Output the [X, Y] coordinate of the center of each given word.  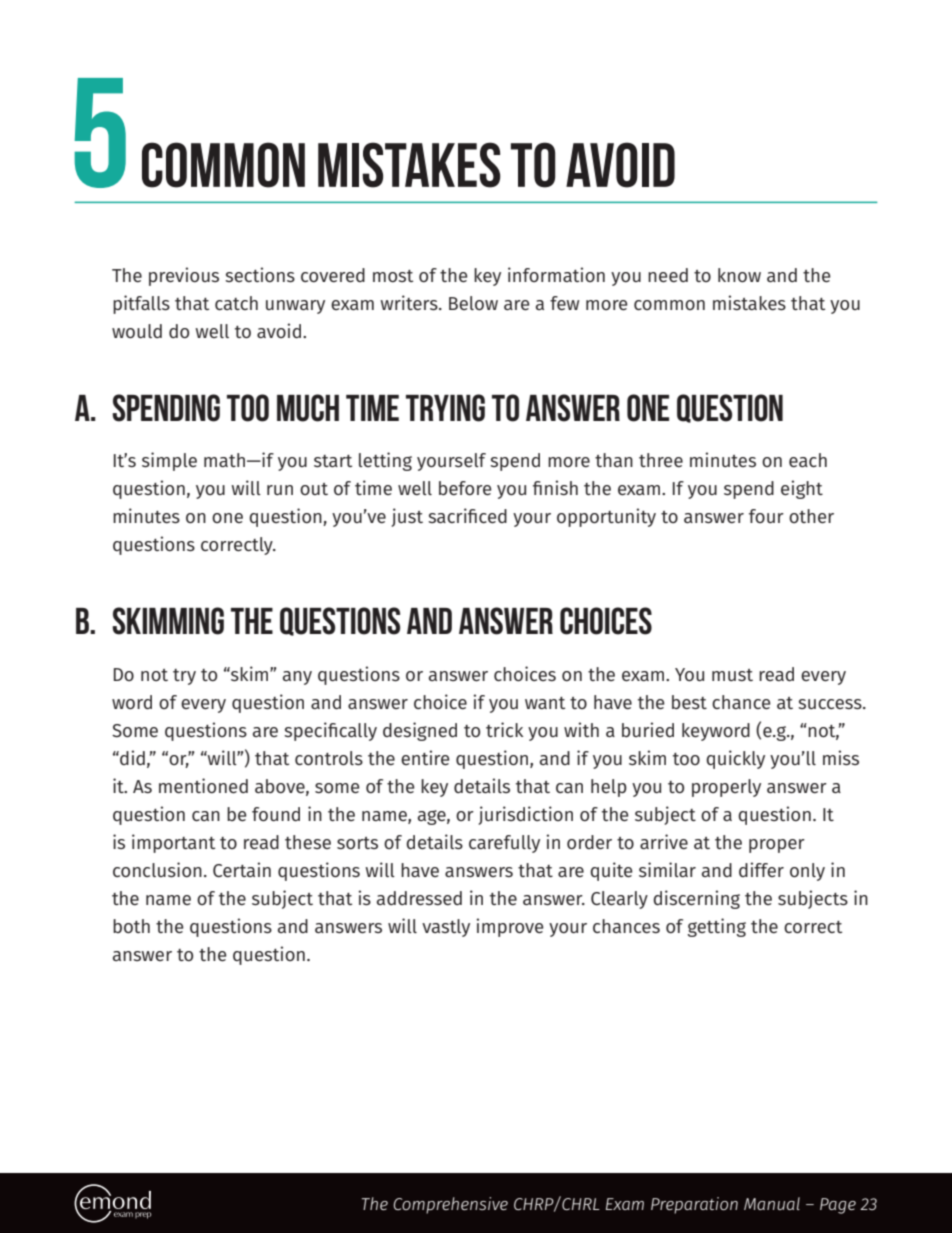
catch [236, 303]
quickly [735, 759]
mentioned [203, 786]
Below [473, 303]
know [739, 275]
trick [504, 729]
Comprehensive [450, 1205]
